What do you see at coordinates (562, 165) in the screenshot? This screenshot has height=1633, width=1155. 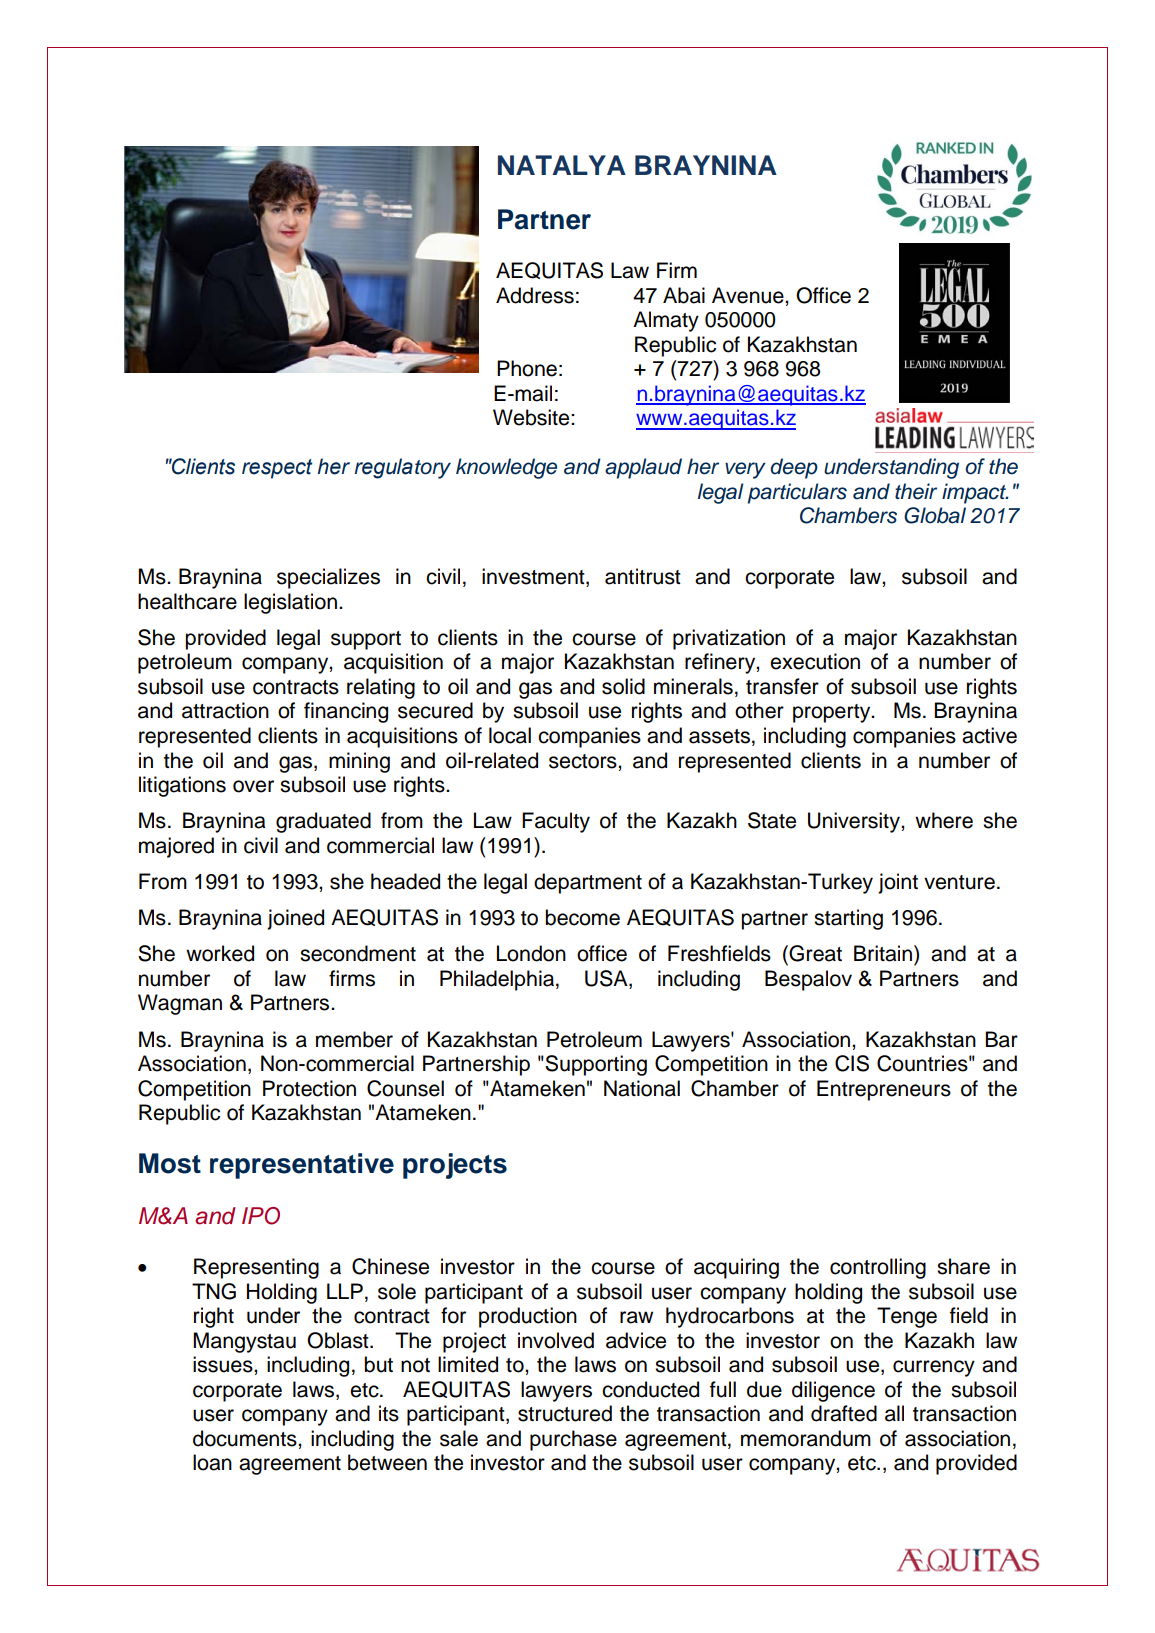 I see `NATALYA` at bounding box center [562, 165].
